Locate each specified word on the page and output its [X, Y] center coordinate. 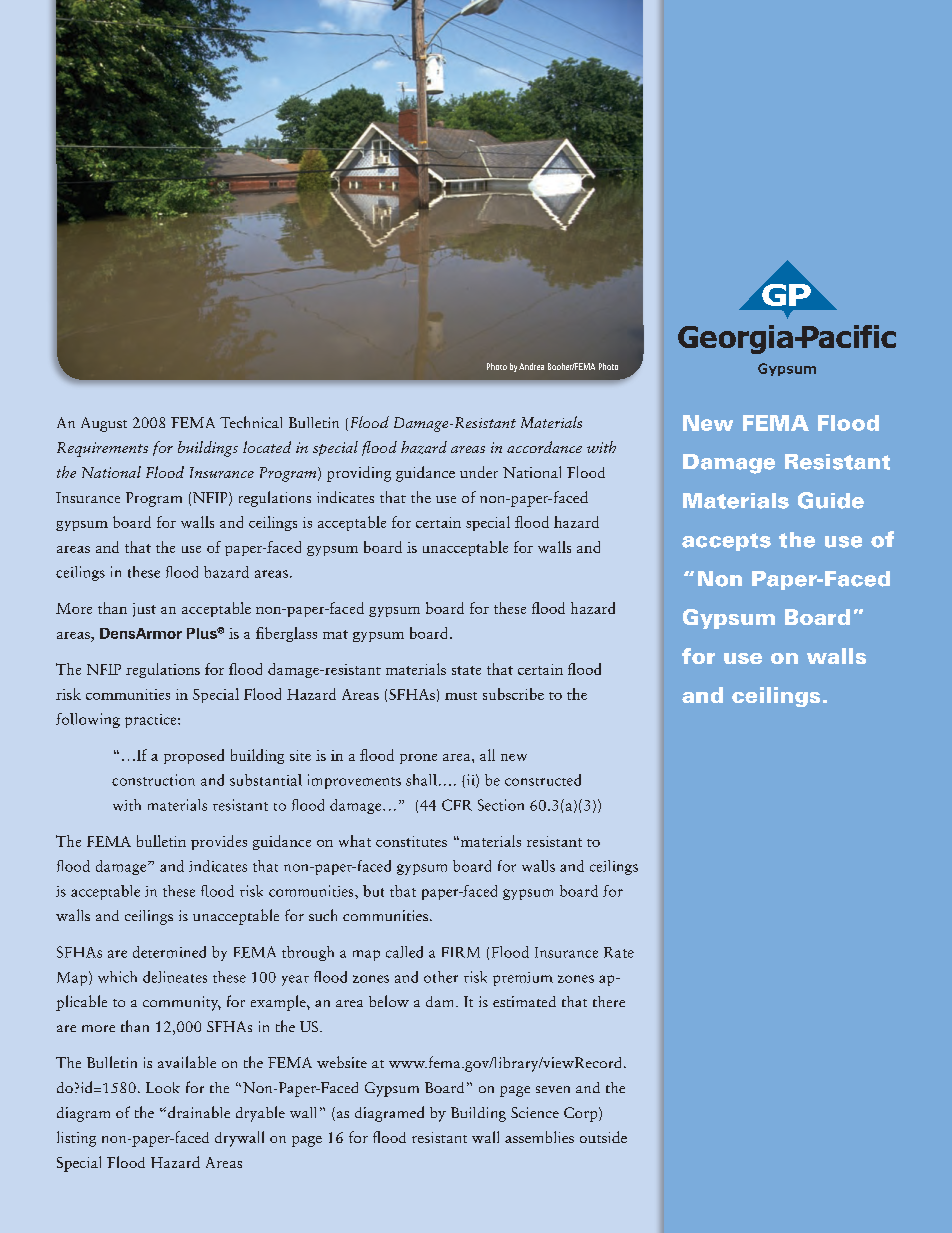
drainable [199, 1112]
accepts [726, 542]
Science [535, 1112]
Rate [619, 952]
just [144, 610]
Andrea [531, 366]
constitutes [411, 841]
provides [219, 842]
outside [603, 1137]
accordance [544, 447]
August [104, 424]
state [466, 670]
